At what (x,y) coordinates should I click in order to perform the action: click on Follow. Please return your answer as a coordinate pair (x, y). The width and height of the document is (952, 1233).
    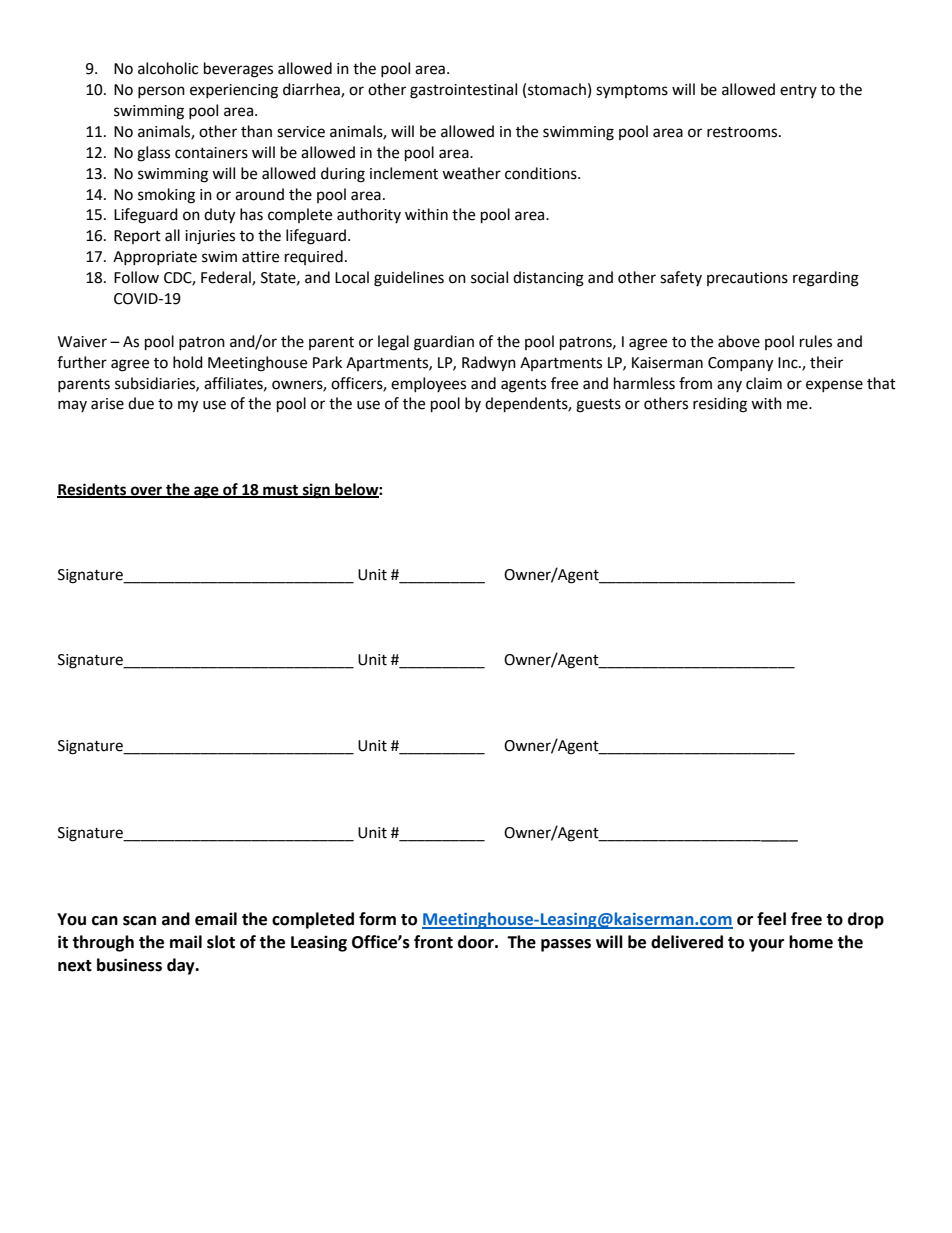
    Looking at the image, I should click on (136, 277).
